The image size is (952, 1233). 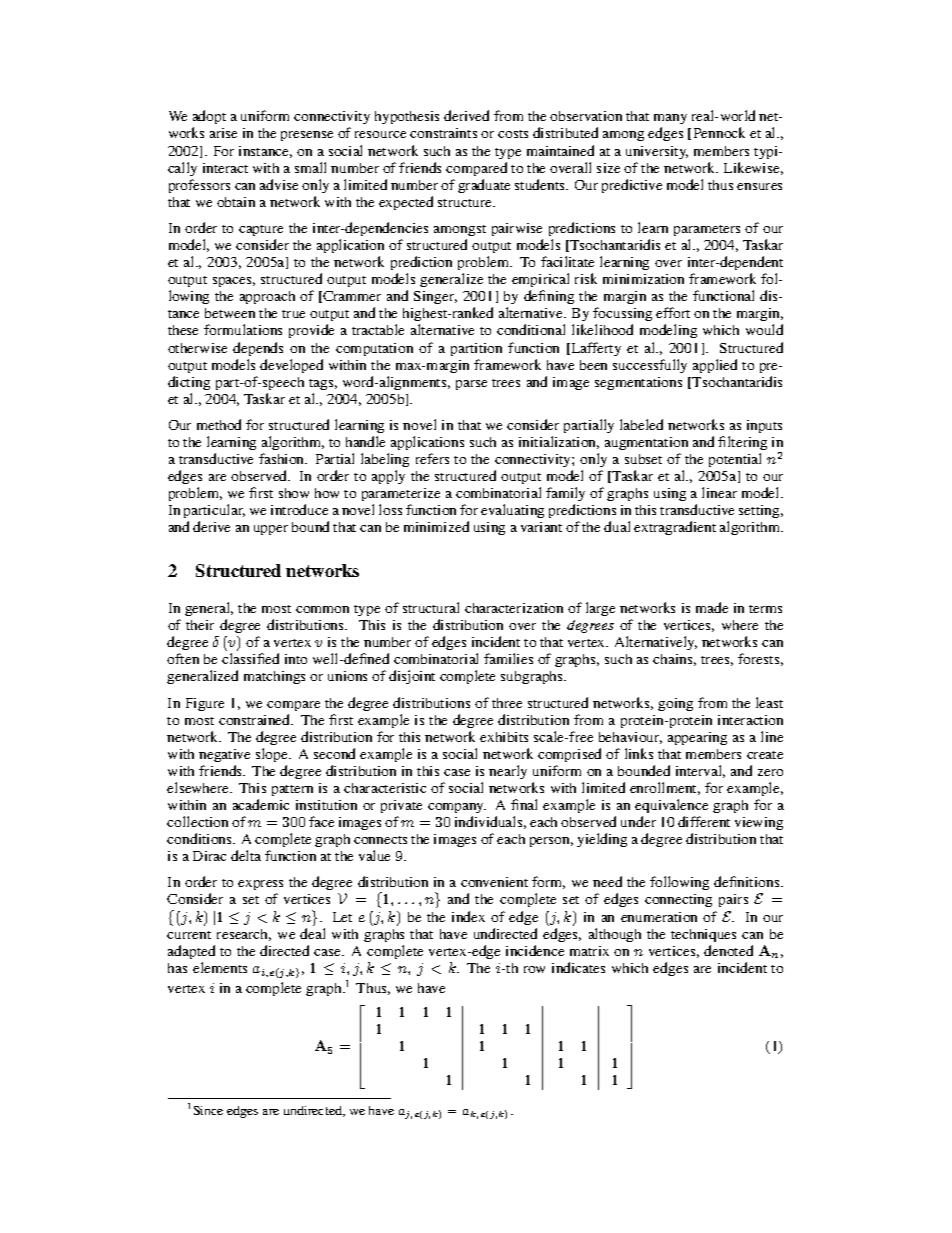 What do you see at coordinates (443, 133) in the screenshot?
I see `constraints` at bounding box center [443, 133].
